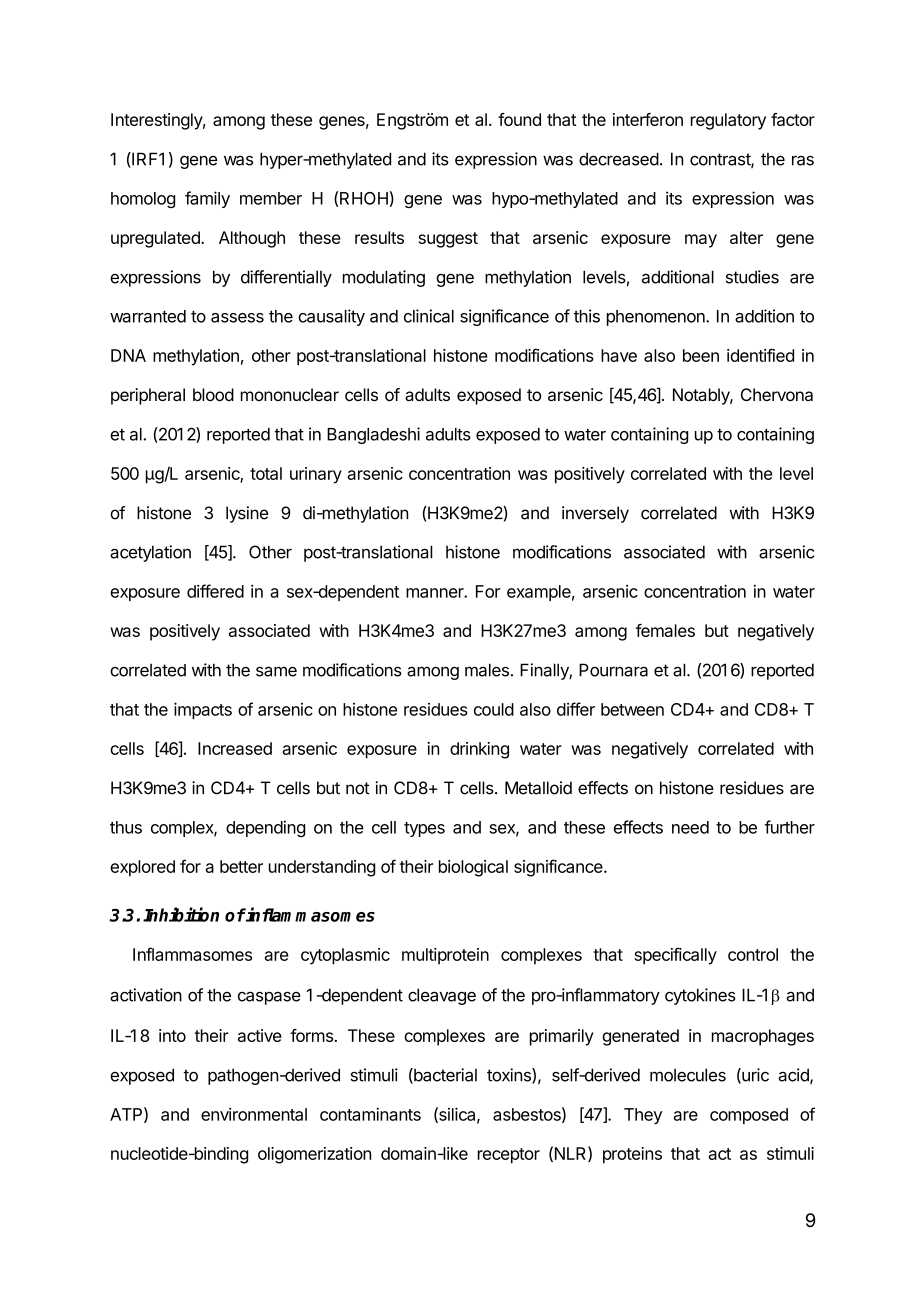 The image size is (924, 1308). What do you see at coordinates (181, 914) in the screenshot?
I see `Inhibition` at bounding box center [181, 914].
